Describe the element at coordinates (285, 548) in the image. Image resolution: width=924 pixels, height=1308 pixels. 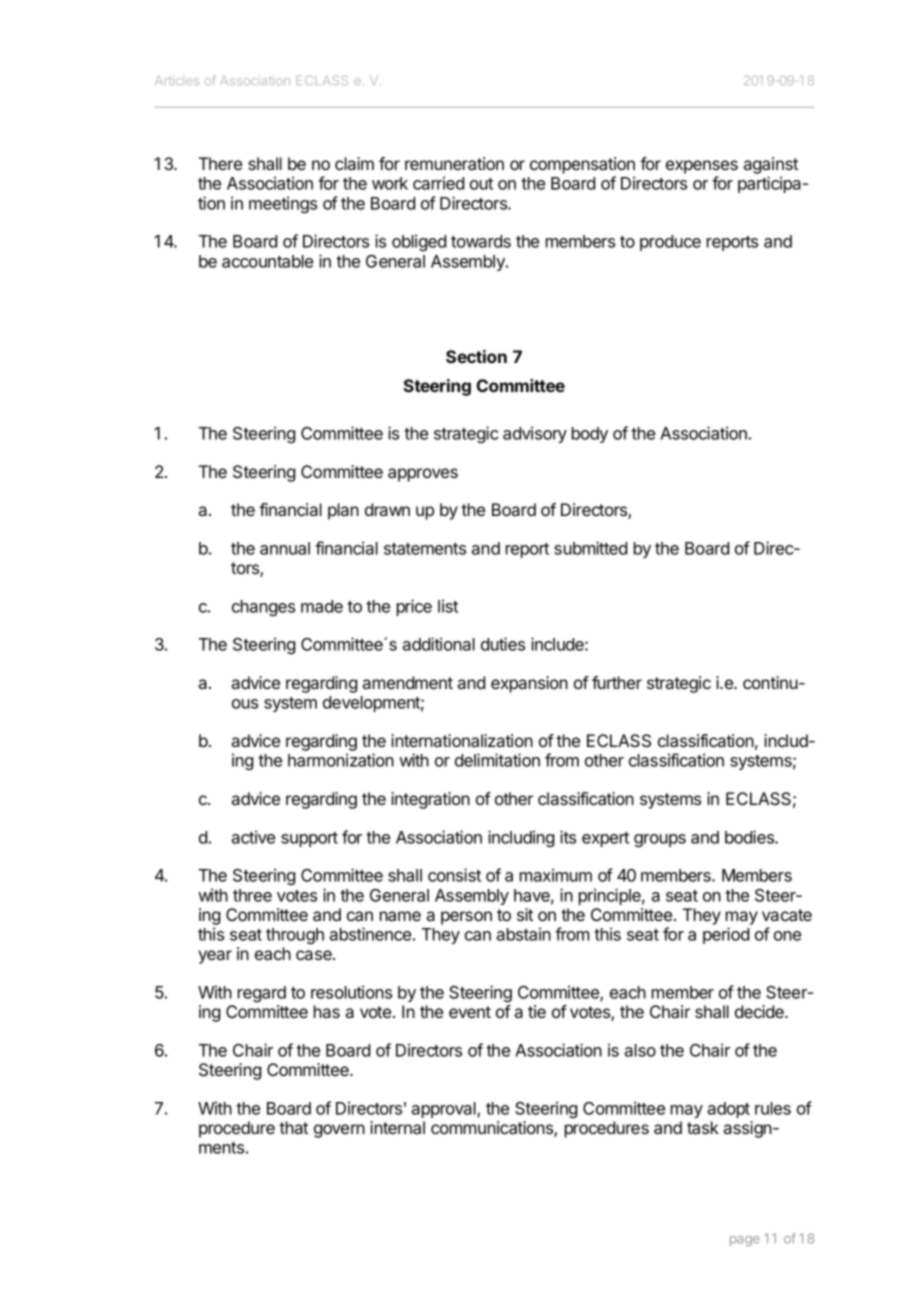
I see `annual` at that location.
